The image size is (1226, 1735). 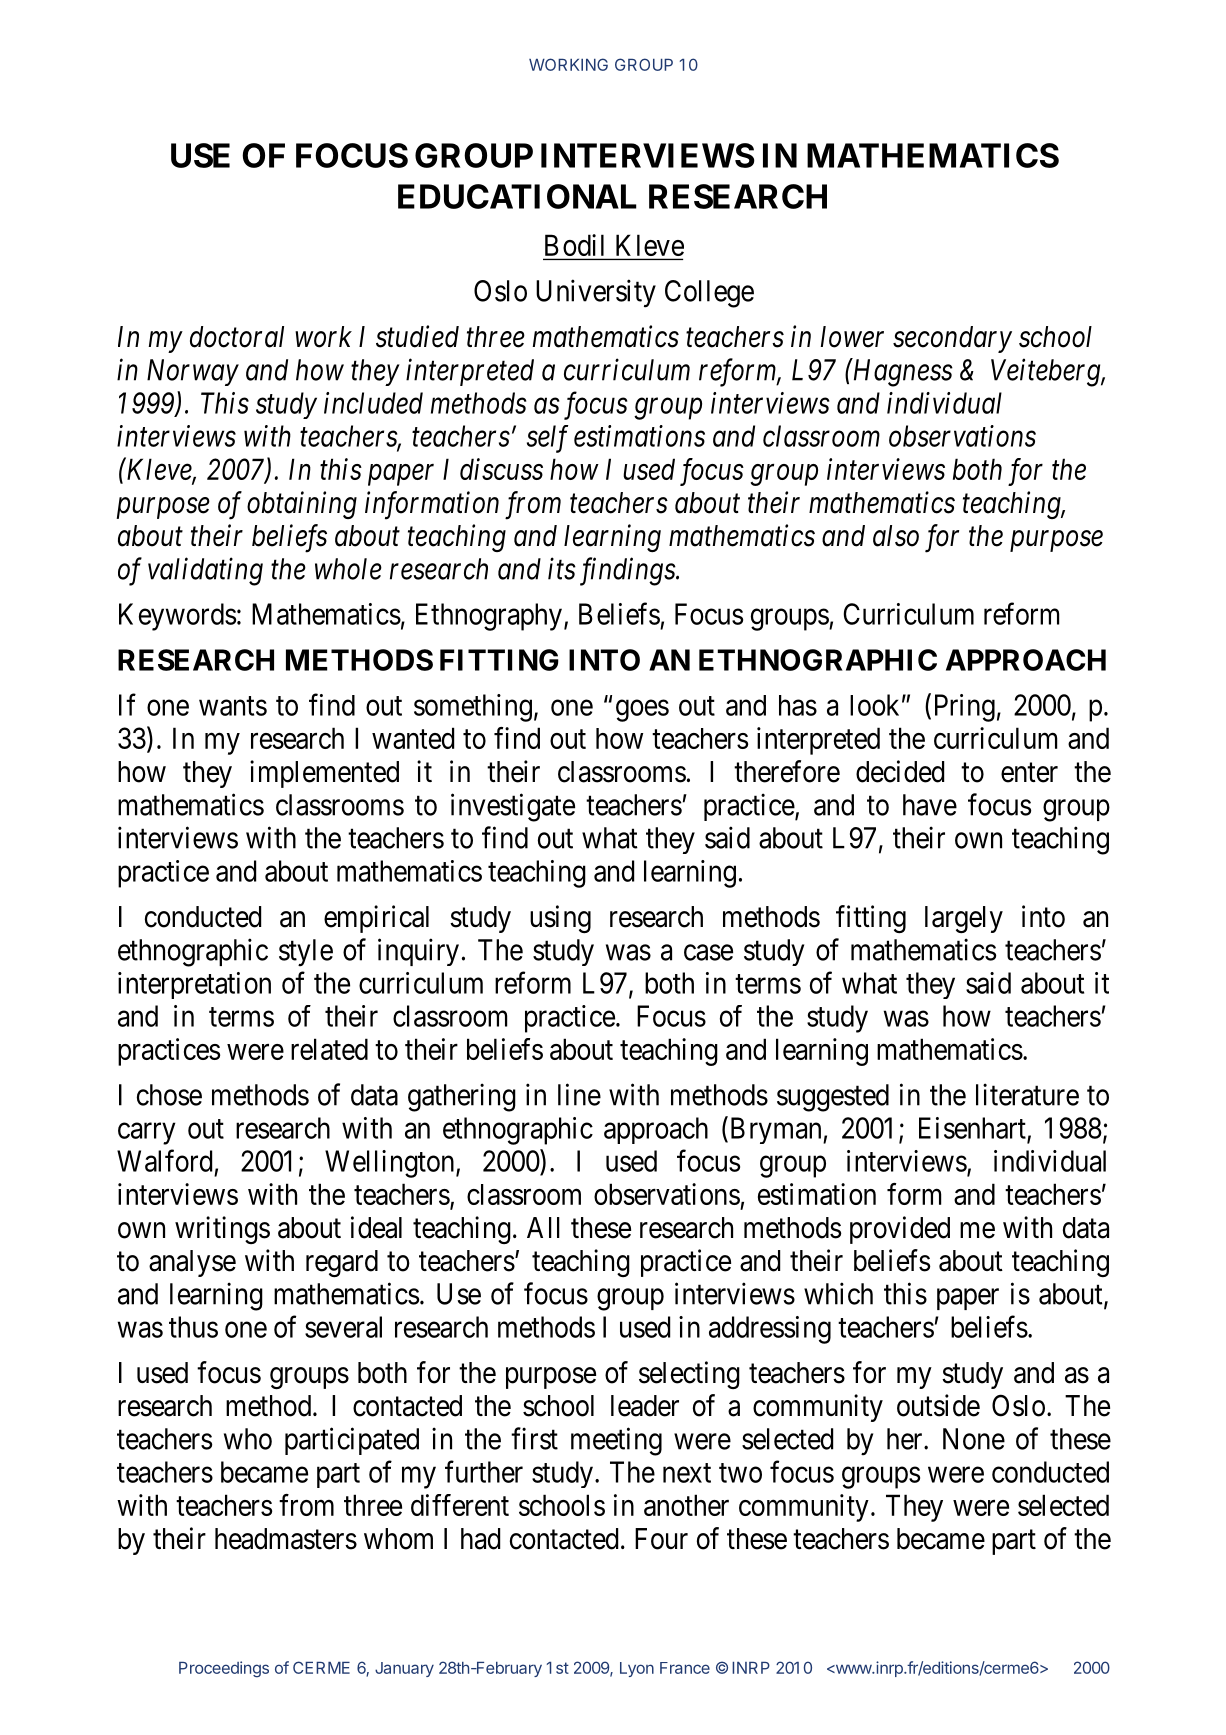 What do you see at coordinates (637, 1669) in the screenshot?
I see `Lyon` at bounding box center [637, 1669].
